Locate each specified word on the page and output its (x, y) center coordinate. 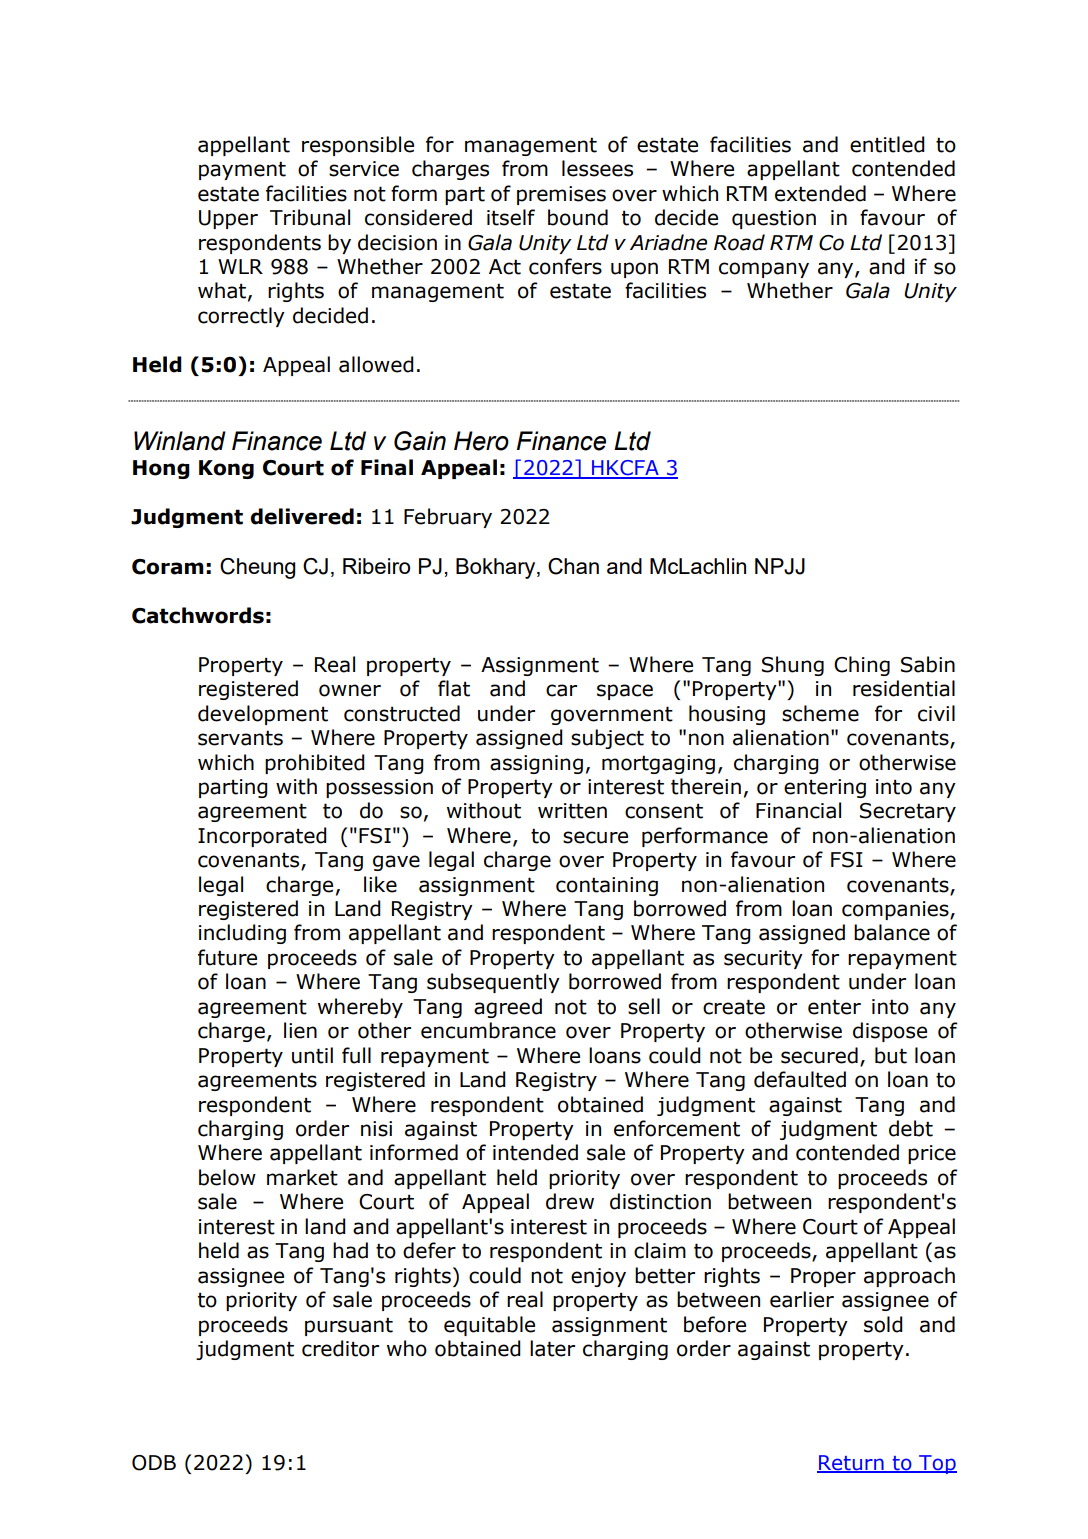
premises (561, 195)
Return (851, 1464)
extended (820, 193)
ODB (154, 1463)
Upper (228, 219)
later (552, 1348)
